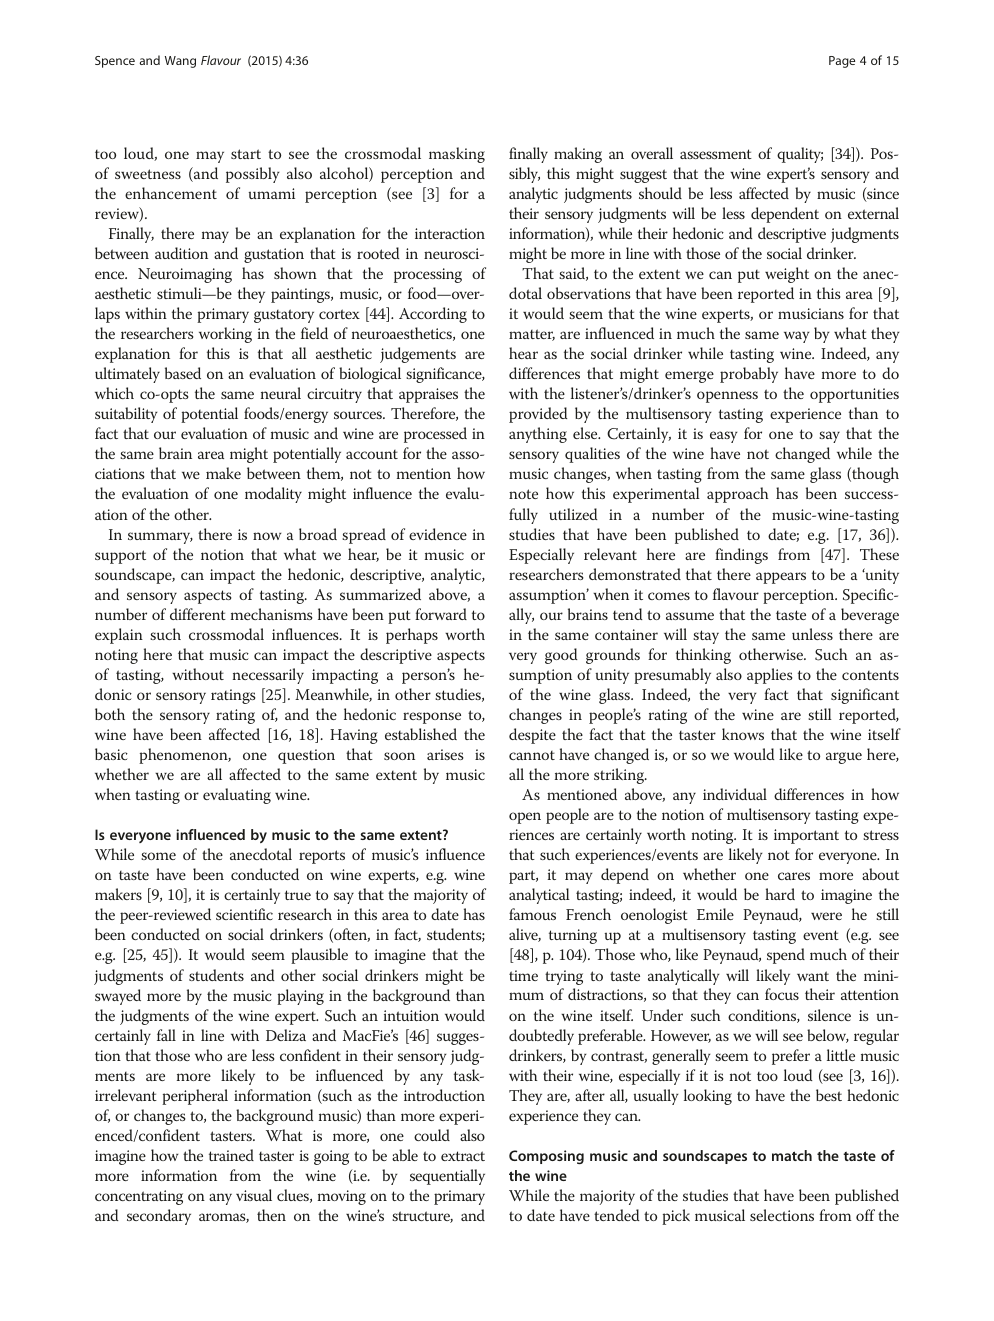  Describe the element at coordinates (463, 1156) in the page. I see `extract` at that location.
